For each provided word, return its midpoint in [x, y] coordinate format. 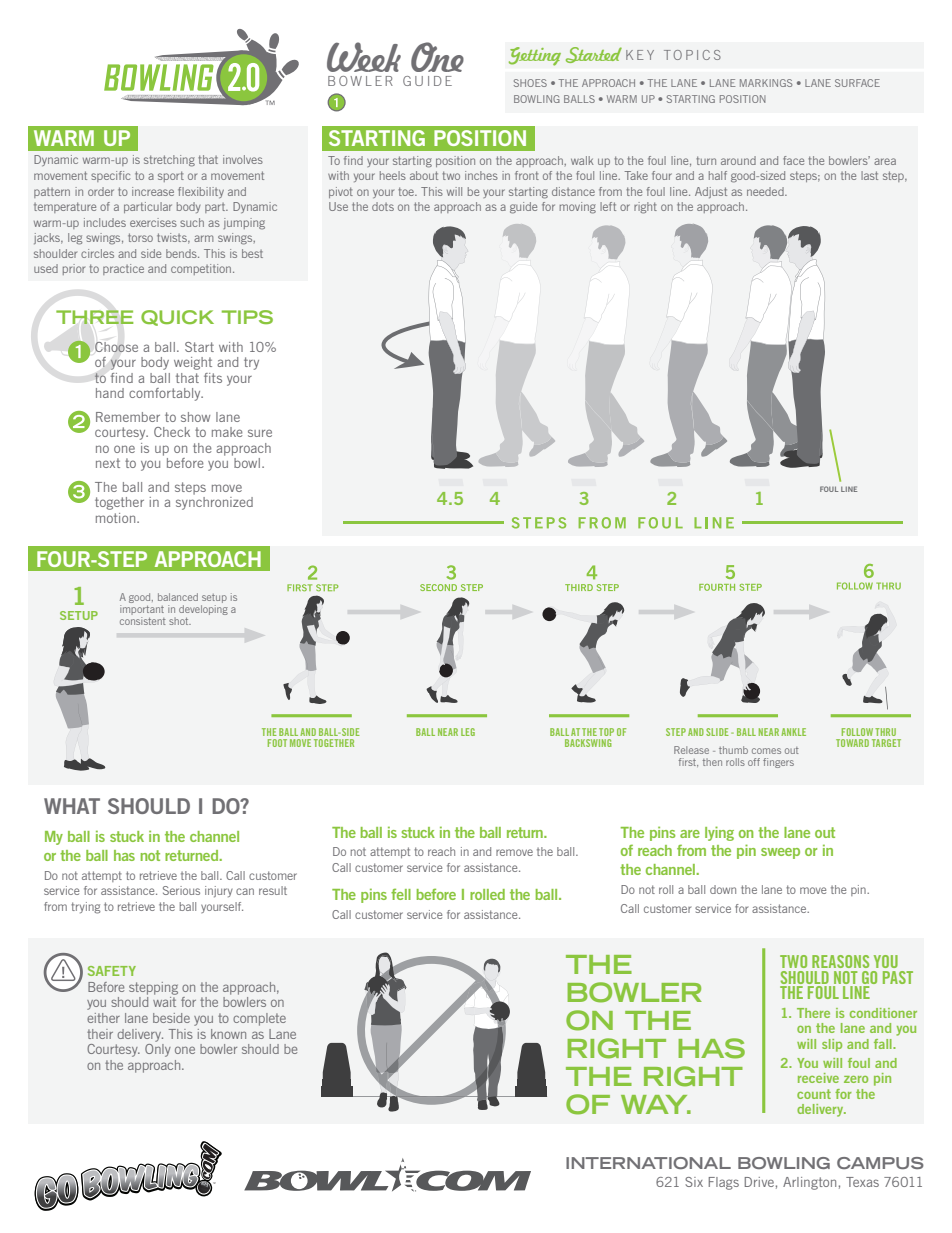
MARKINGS [766, 83]
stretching [169, 161]
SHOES [530, 83]
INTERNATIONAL [648, 1163]
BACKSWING [588, 743]
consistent [143, 619]
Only [158, 1049]
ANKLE [793, 732]
